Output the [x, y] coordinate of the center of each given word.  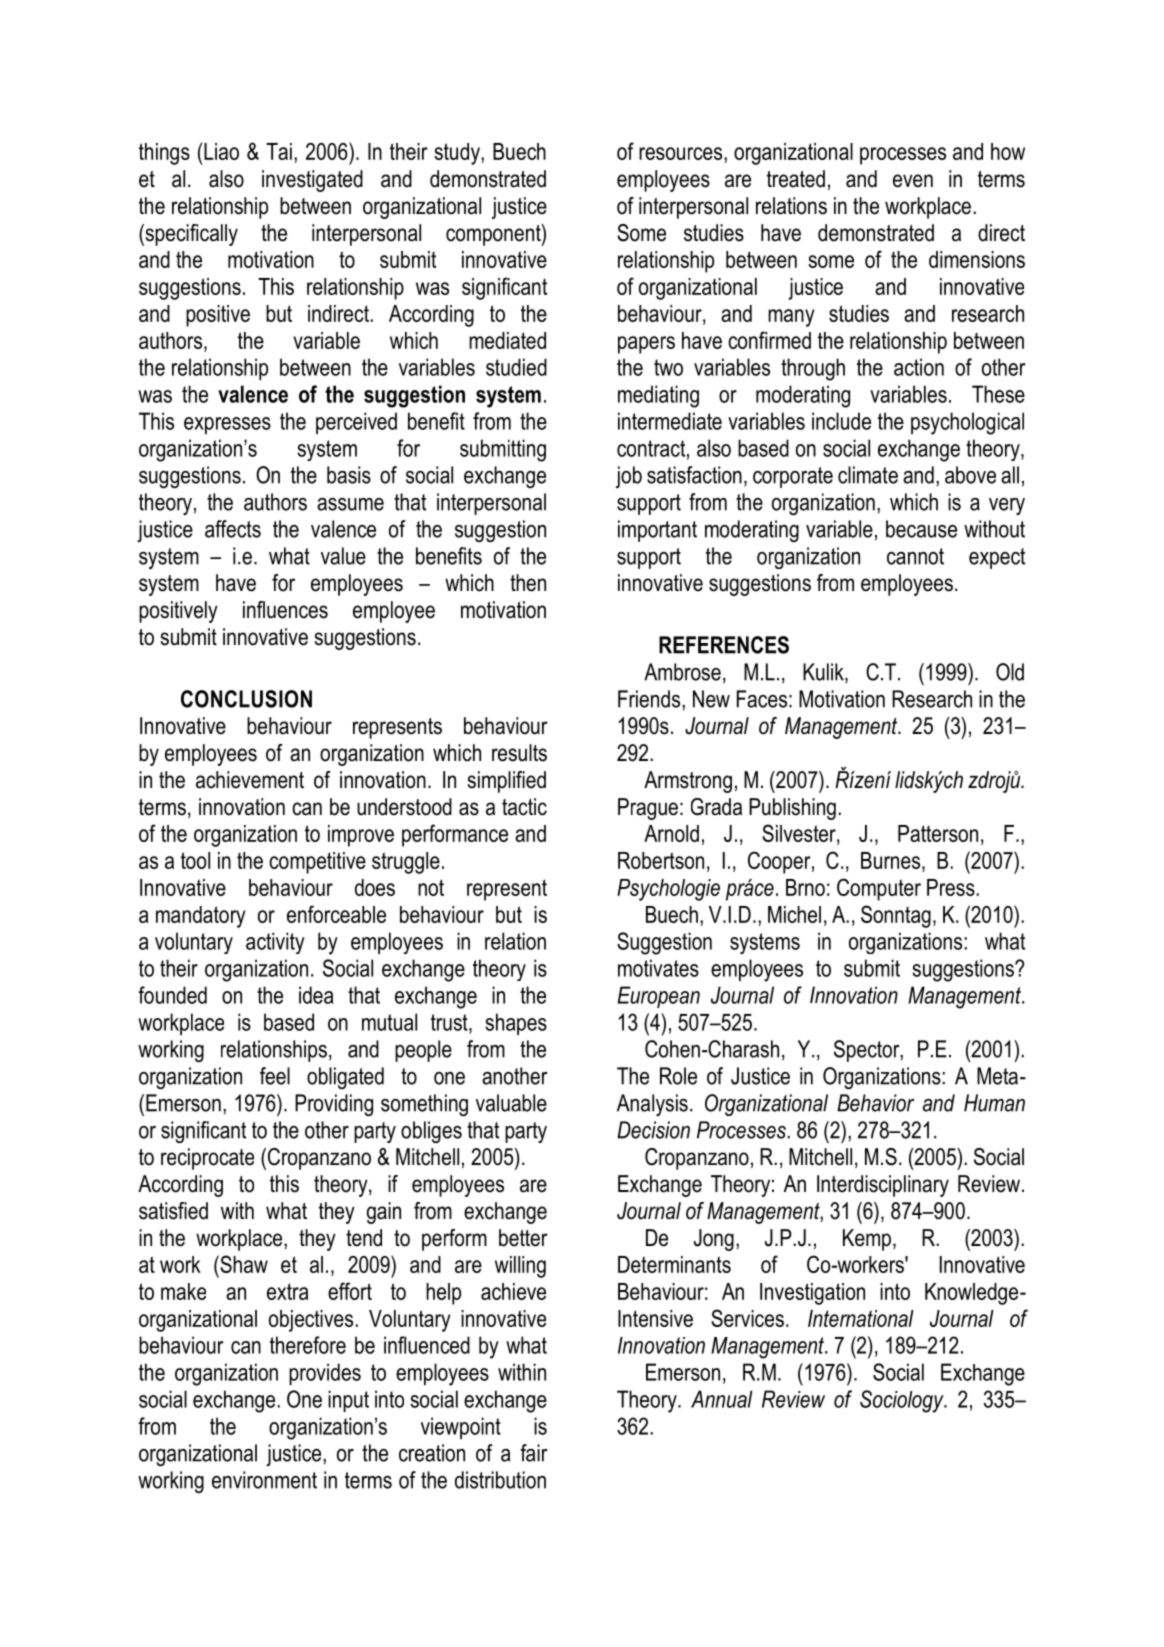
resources [682, 153]
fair [534, 1453]
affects [233, 529]
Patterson [938, 833]
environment [264, 1480]
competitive [317, 863]
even [913, 181]
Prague [648, 809]
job [629, 477]
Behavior [875, 1103]
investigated [312, 181]
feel [275, 1076]
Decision [653, 1130]
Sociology [903, 1401]
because [921, 529]
